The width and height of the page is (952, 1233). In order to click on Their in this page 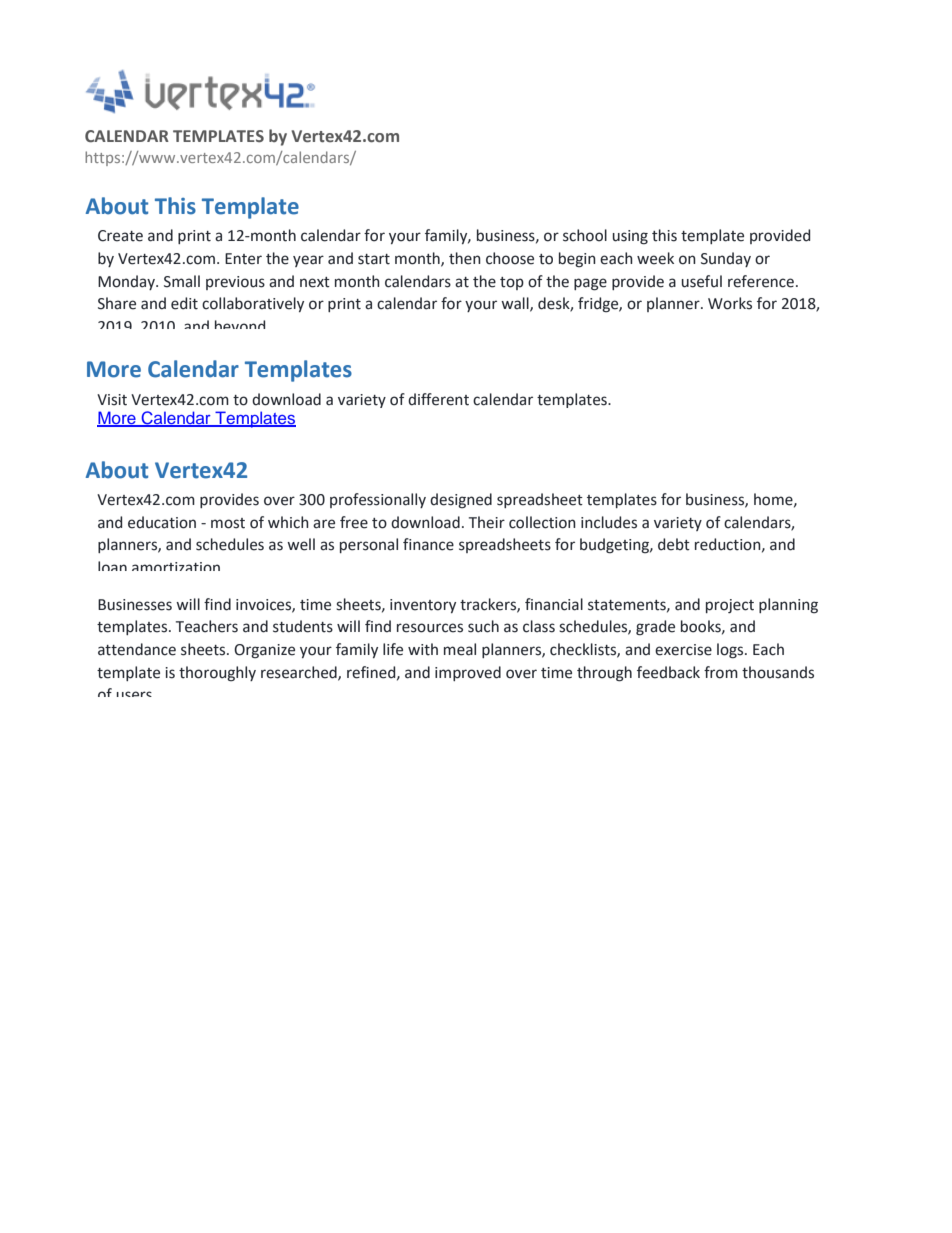, I will do `click(487, 522)`.
